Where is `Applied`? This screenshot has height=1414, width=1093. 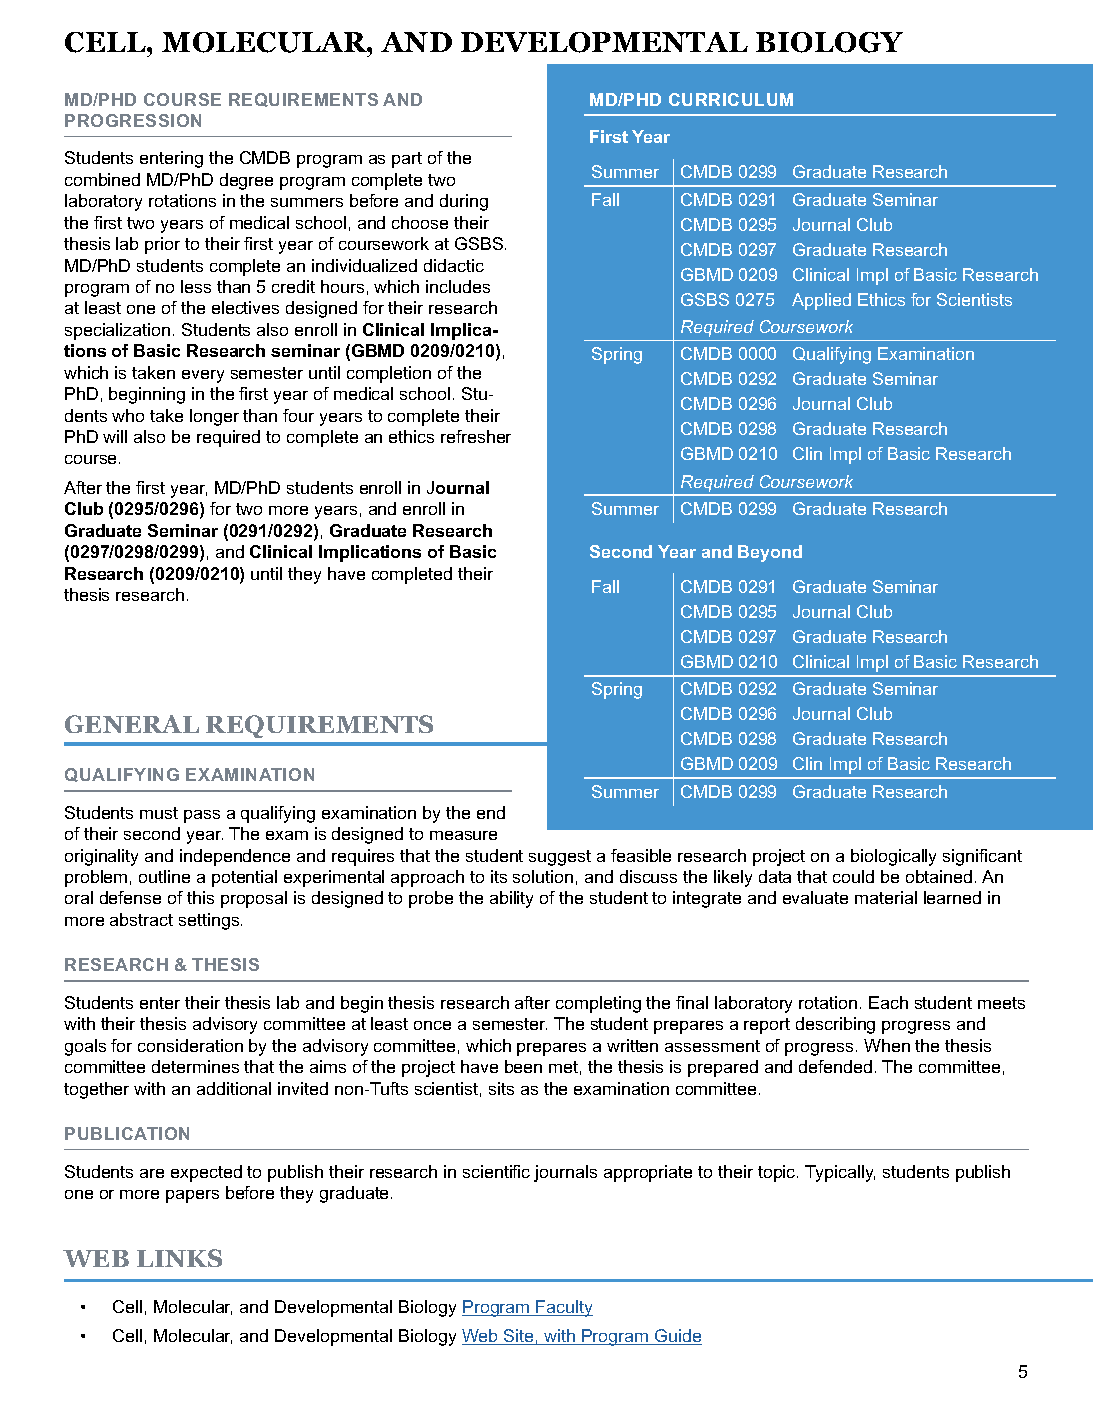
Applied is located at coordinates (821, 301).
